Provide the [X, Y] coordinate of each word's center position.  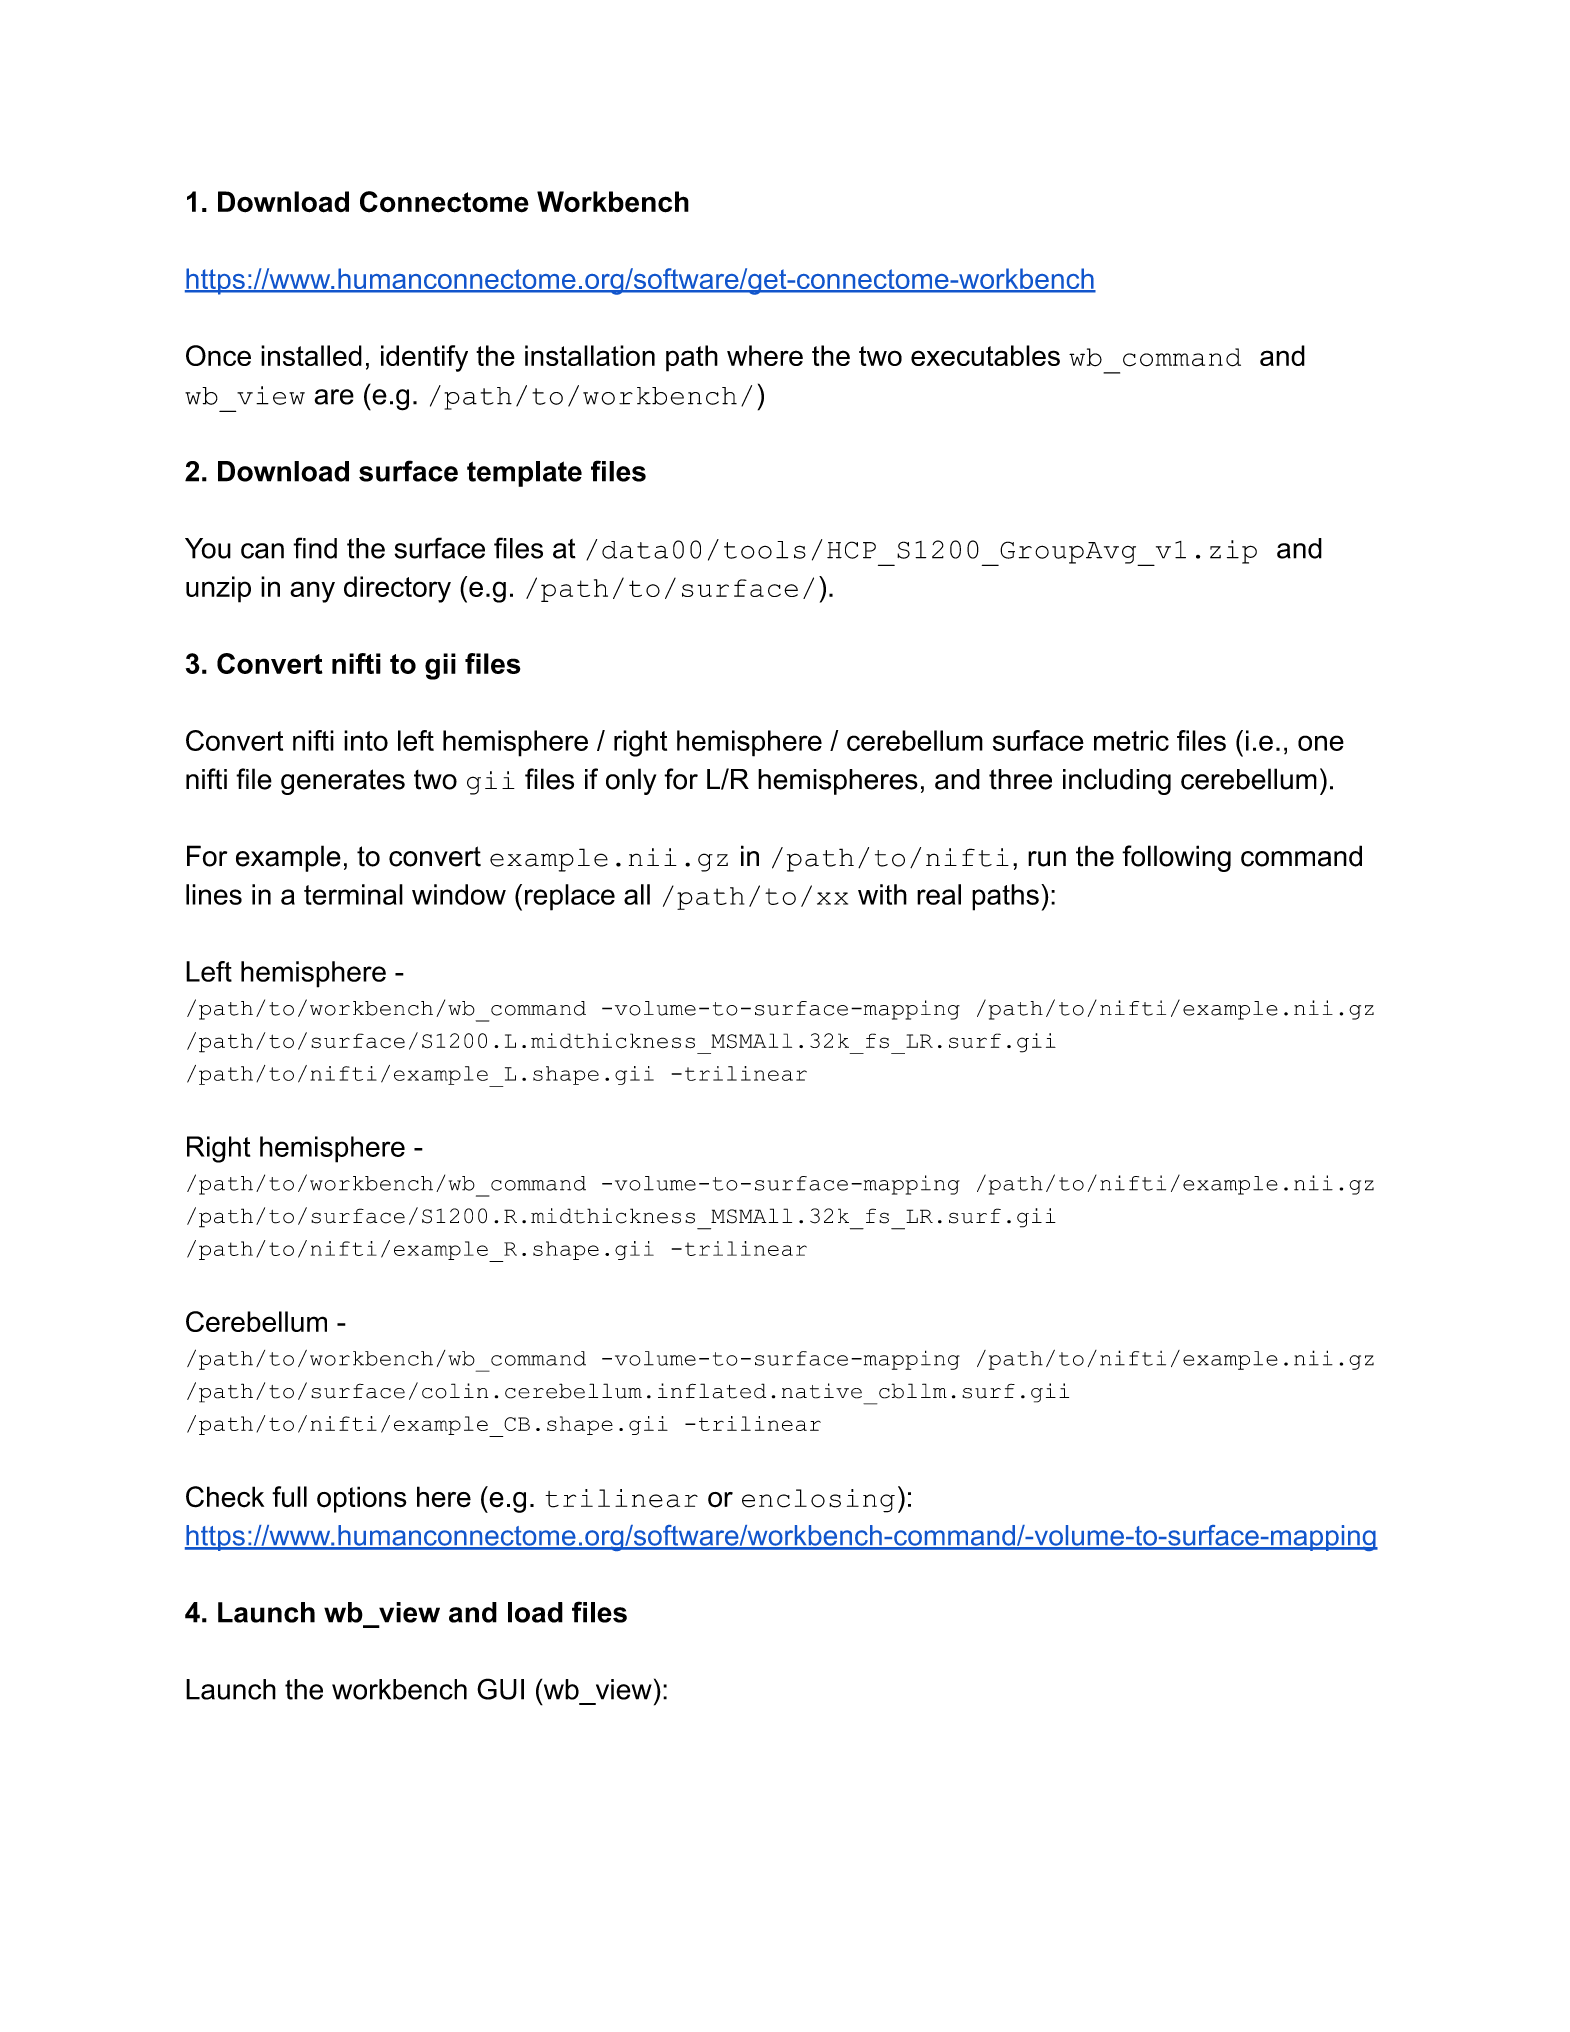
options [362, 1499]
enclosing [818, 1501]
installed [311, 355]
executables [985, 355]
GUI [500, 1689]
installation [590, 355]
